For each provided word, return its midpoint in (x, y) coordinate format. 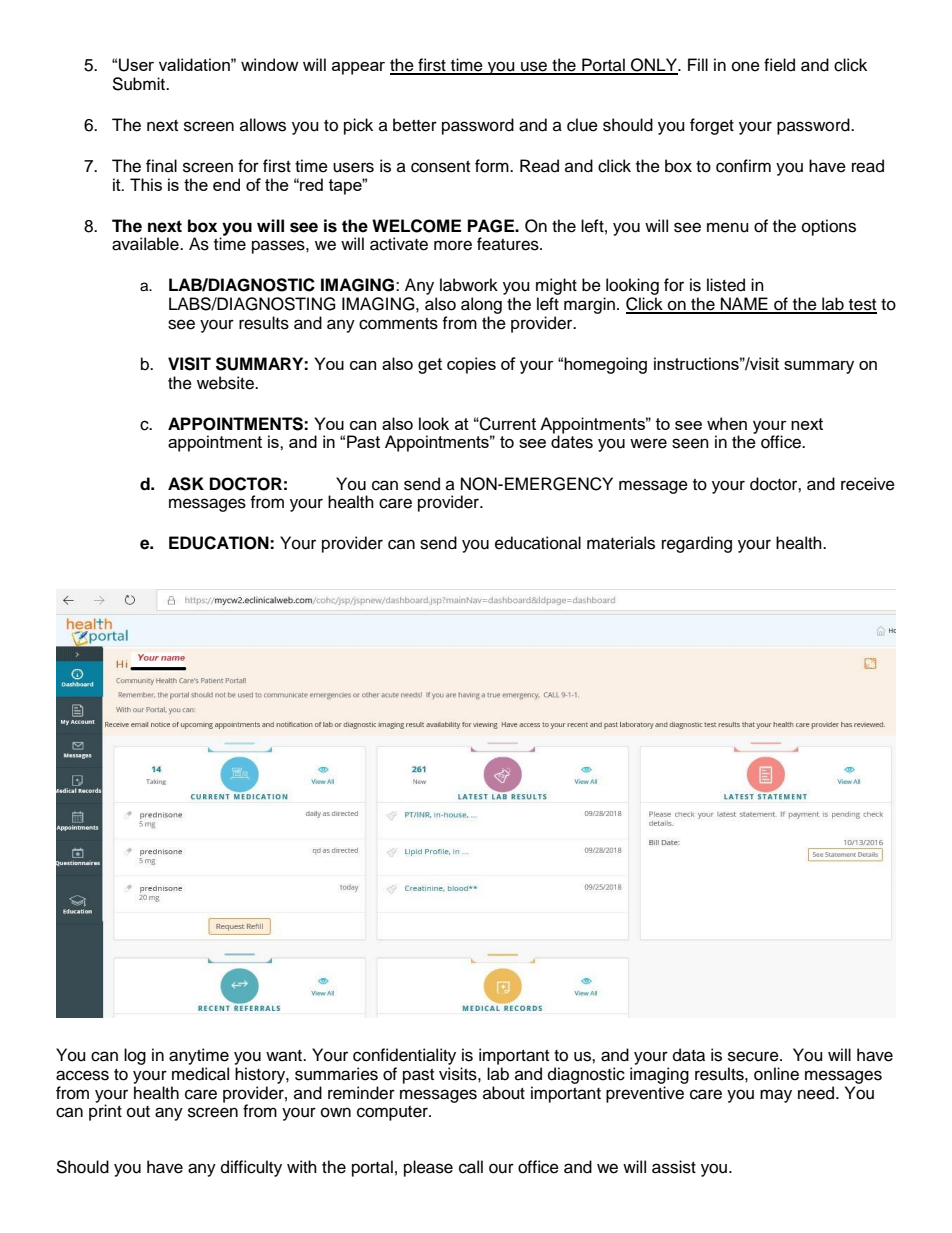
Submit (139, 84)
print (105, 1112)
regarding (697, 544)
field (779, 65)
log (135, 1056)
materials (621, 543)
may (776, 1096)
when (727, 423)
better (415, 125)
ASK (186, 484)
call (471, 1167)
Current (507, 424)
